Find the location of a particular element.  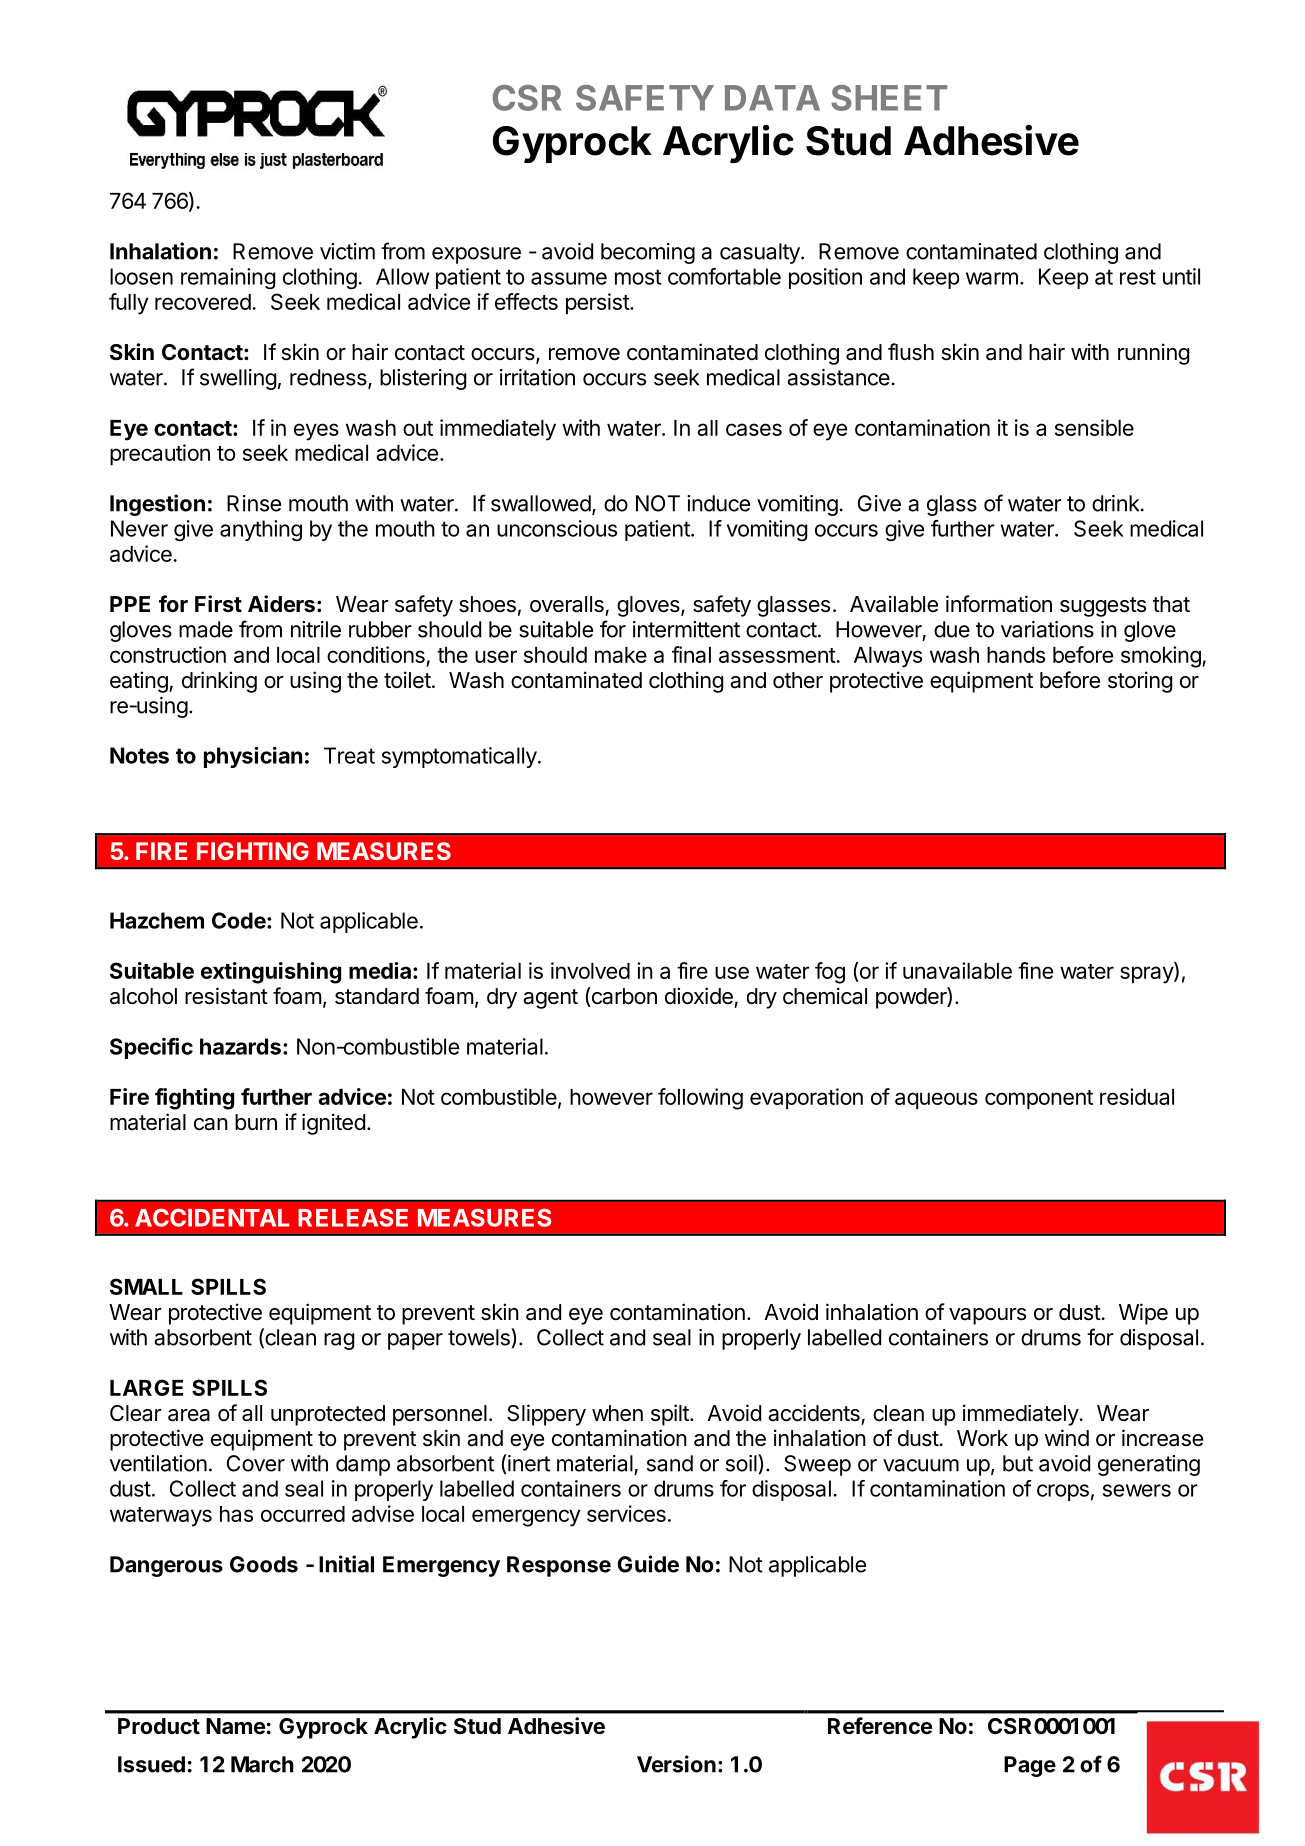

fine is located at coordinates (1035, 970).
